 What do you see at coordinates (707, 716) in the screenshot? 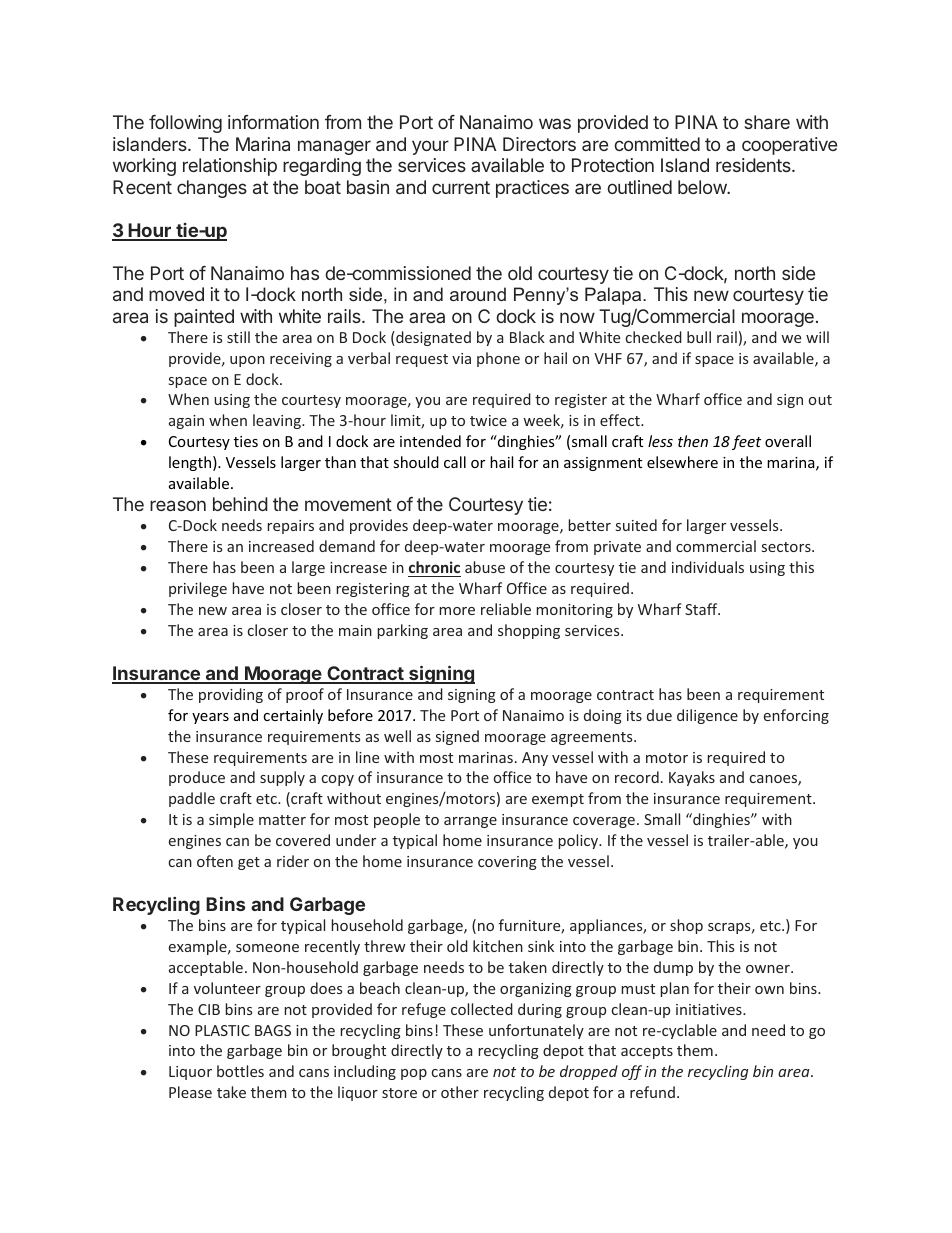
I see `diligence` at bounding box center [707, 716].
